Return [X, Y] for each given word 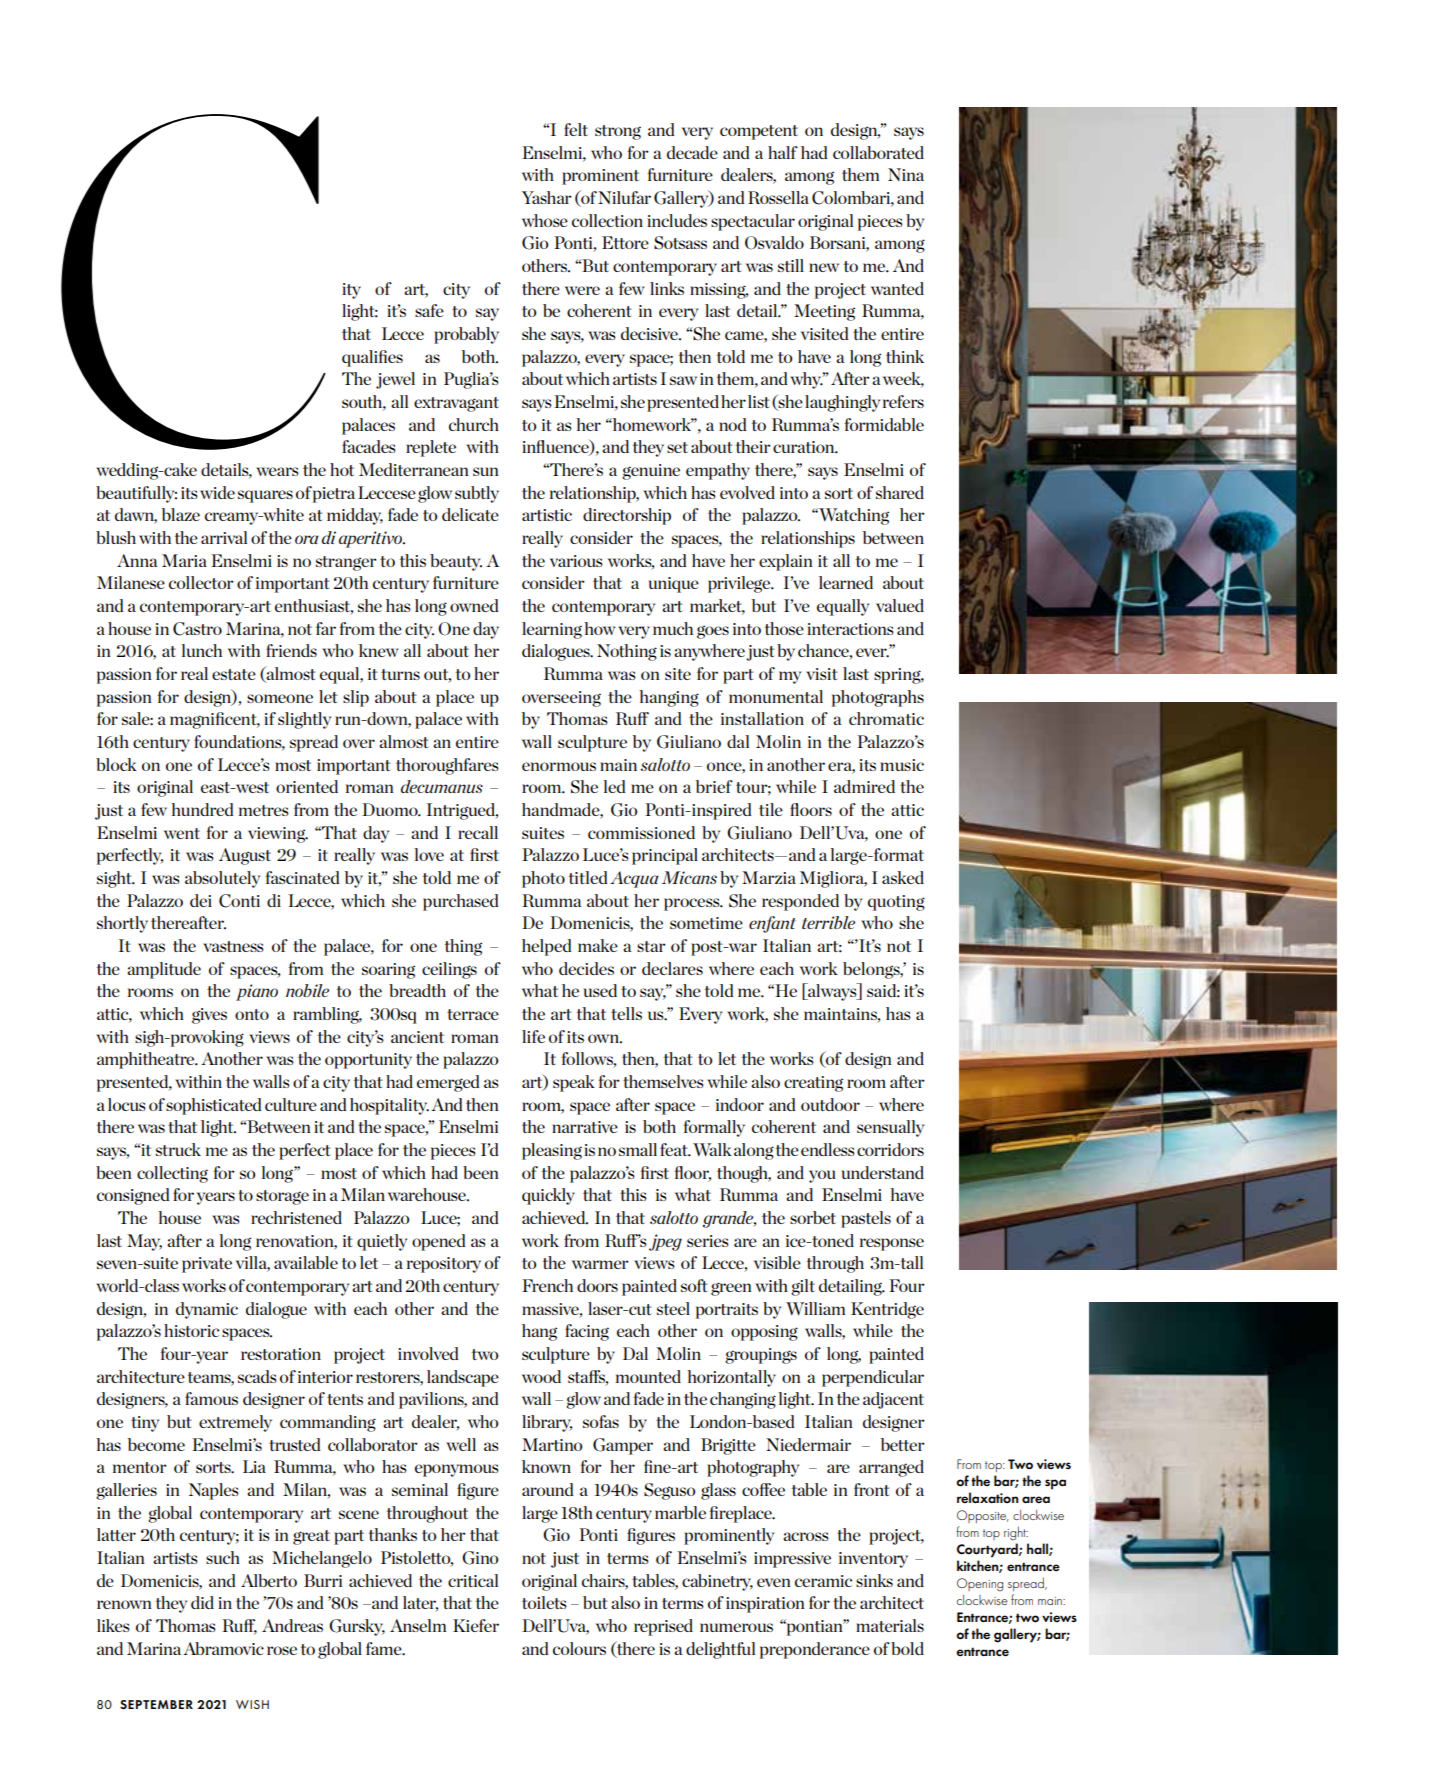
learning [552, 630]
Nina [906, 174]
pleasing [552, 1151]
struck [178, 1149]
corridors [890, 1149]
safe [429, 310]
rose [282, 1650]
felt [576, 129]
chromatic [886, 718]
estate [234, 674]
